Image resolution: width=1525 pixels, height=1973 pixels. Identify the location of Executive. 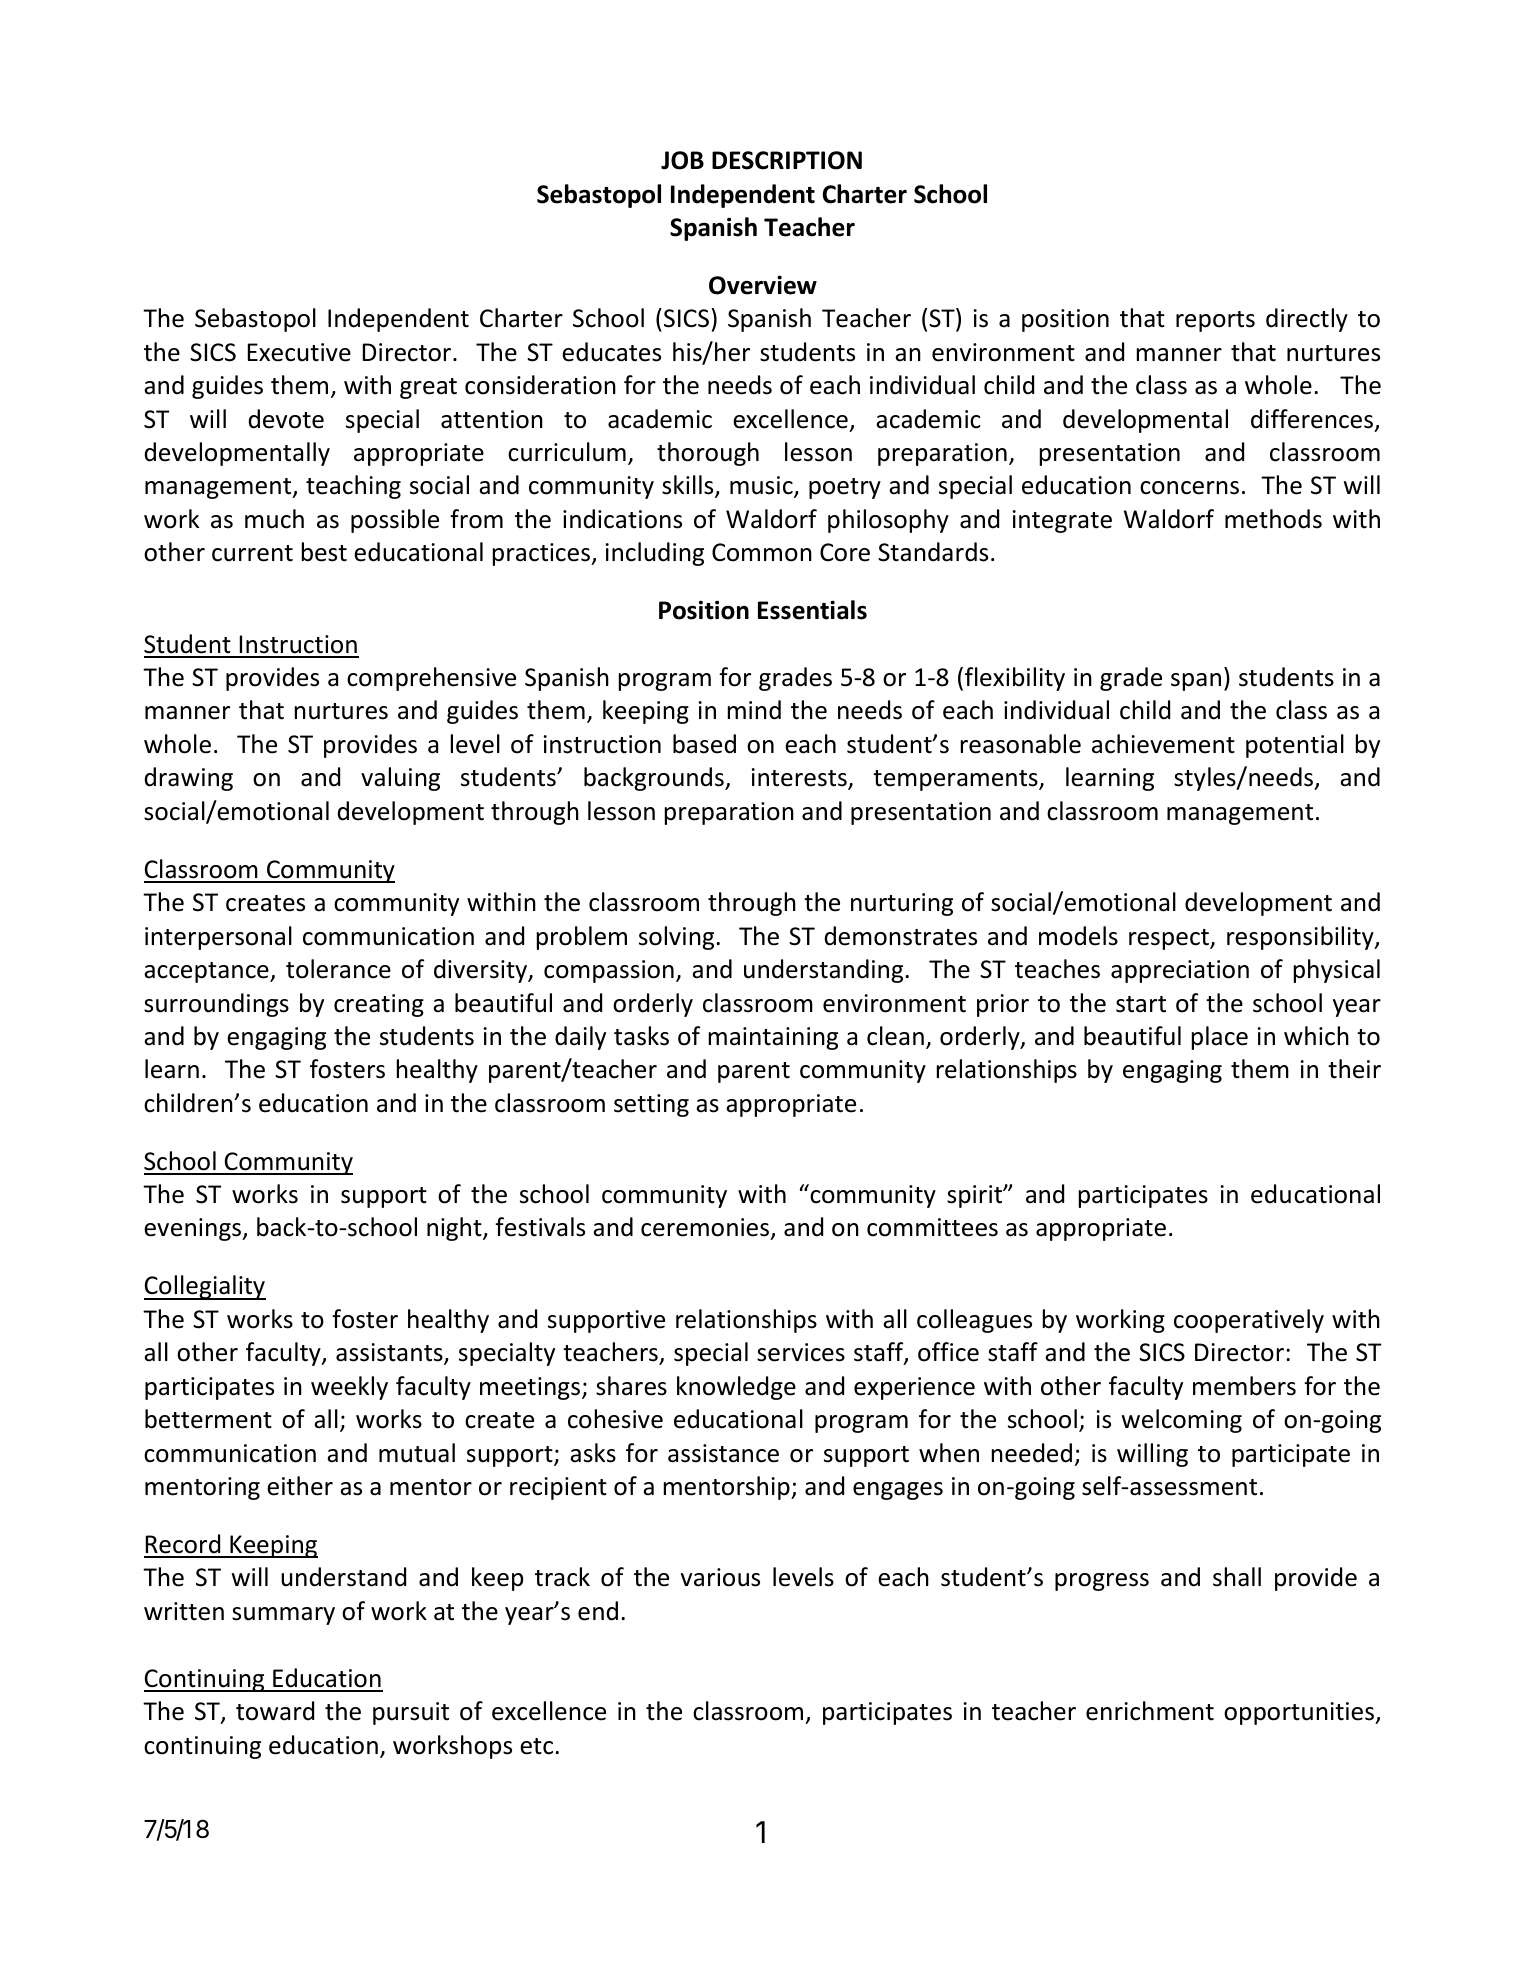
(299, 352).
